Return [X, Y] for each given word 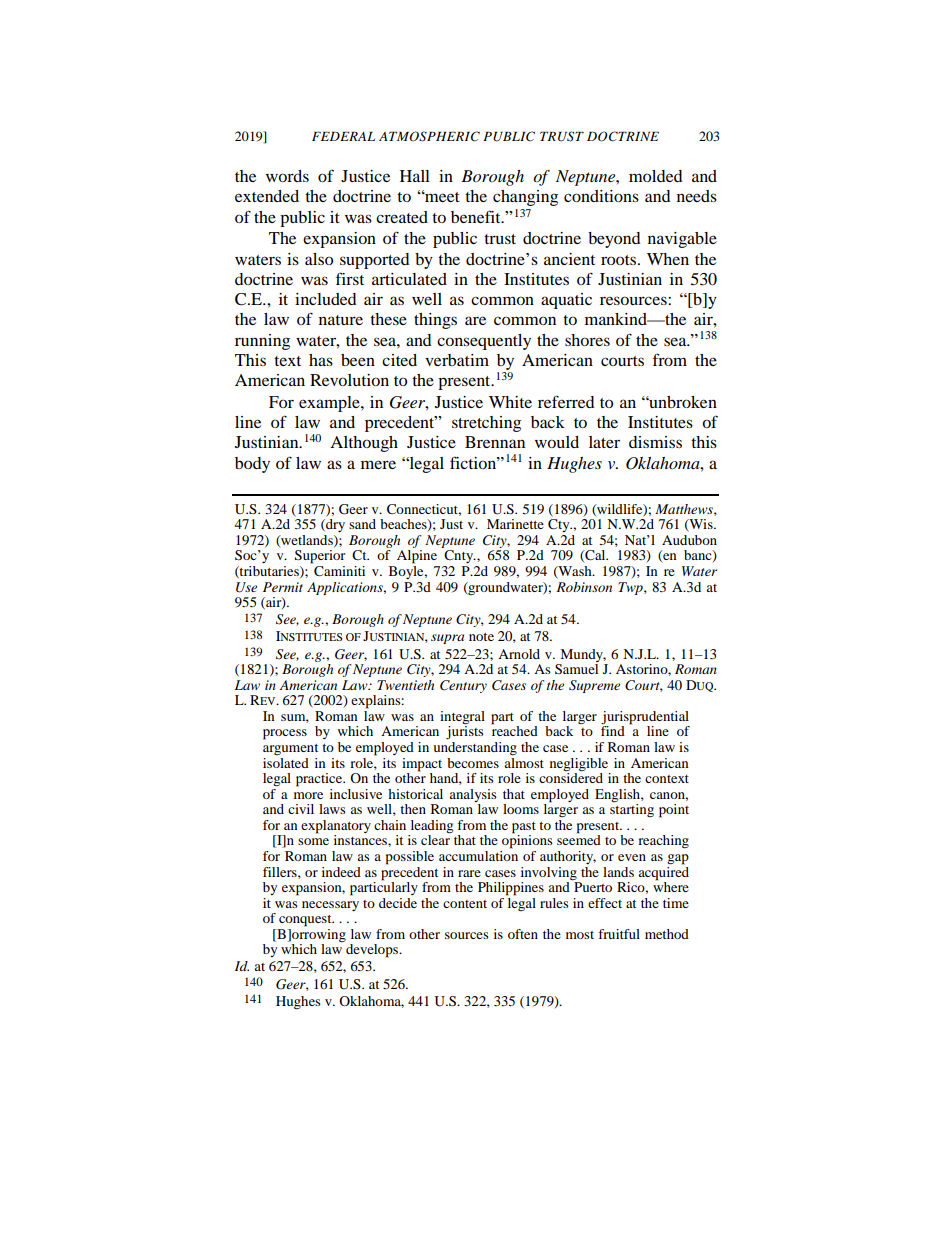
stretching [486, 424]
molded [656, 176]
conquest [306, 921]
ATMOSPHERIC [429, 136]
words [287, 176]
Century [463, 686]
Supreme [594, 686]
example [330, 404]
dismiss [655, 442]
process [285, 734]
